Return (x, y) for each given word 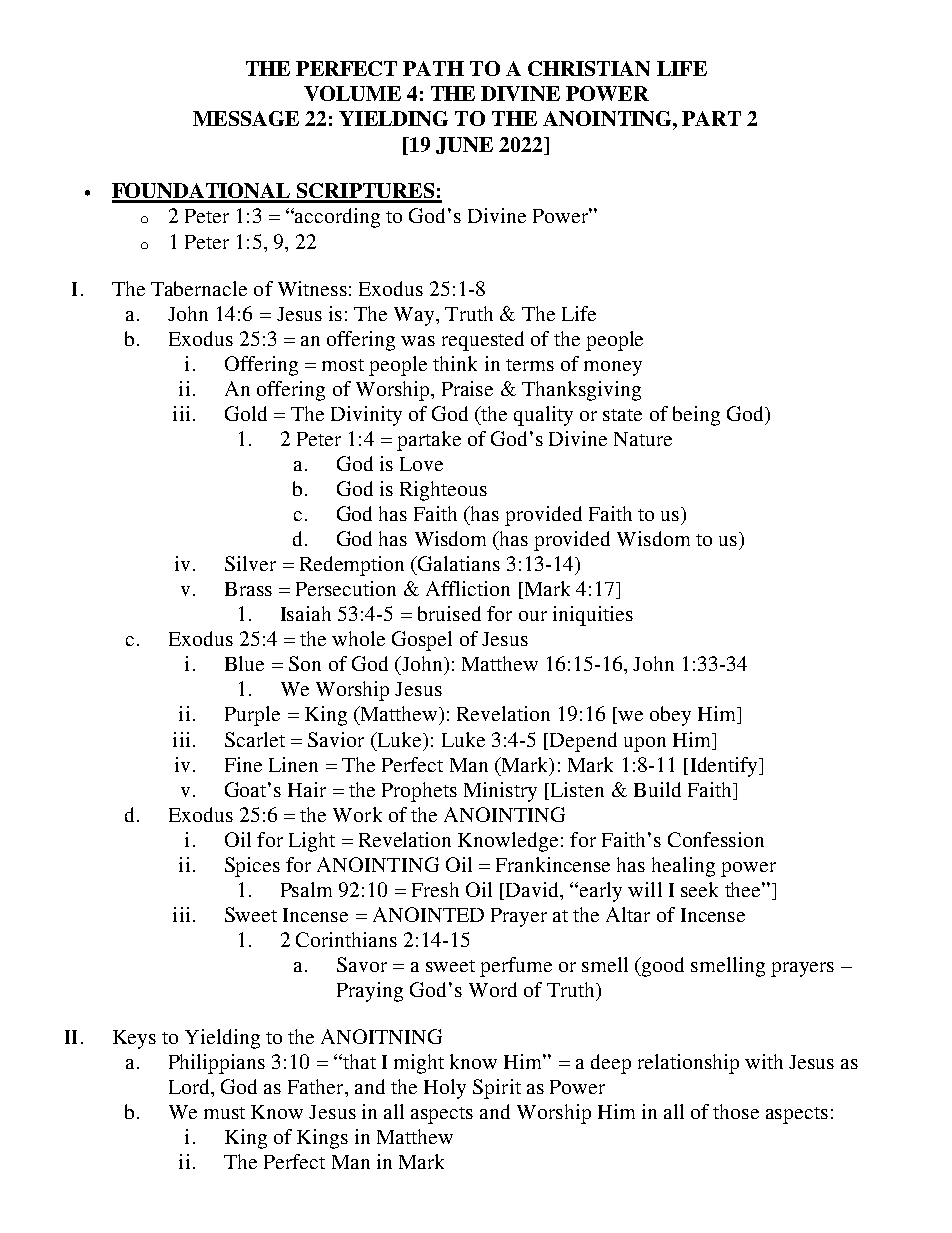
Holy (445, 1089)
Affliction (468, 588)
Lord (191, 1088)
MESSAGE (246, 118)
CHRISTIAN (589, 68)
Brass (248, 589)
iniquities (593, 616)
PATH (433, 68)
